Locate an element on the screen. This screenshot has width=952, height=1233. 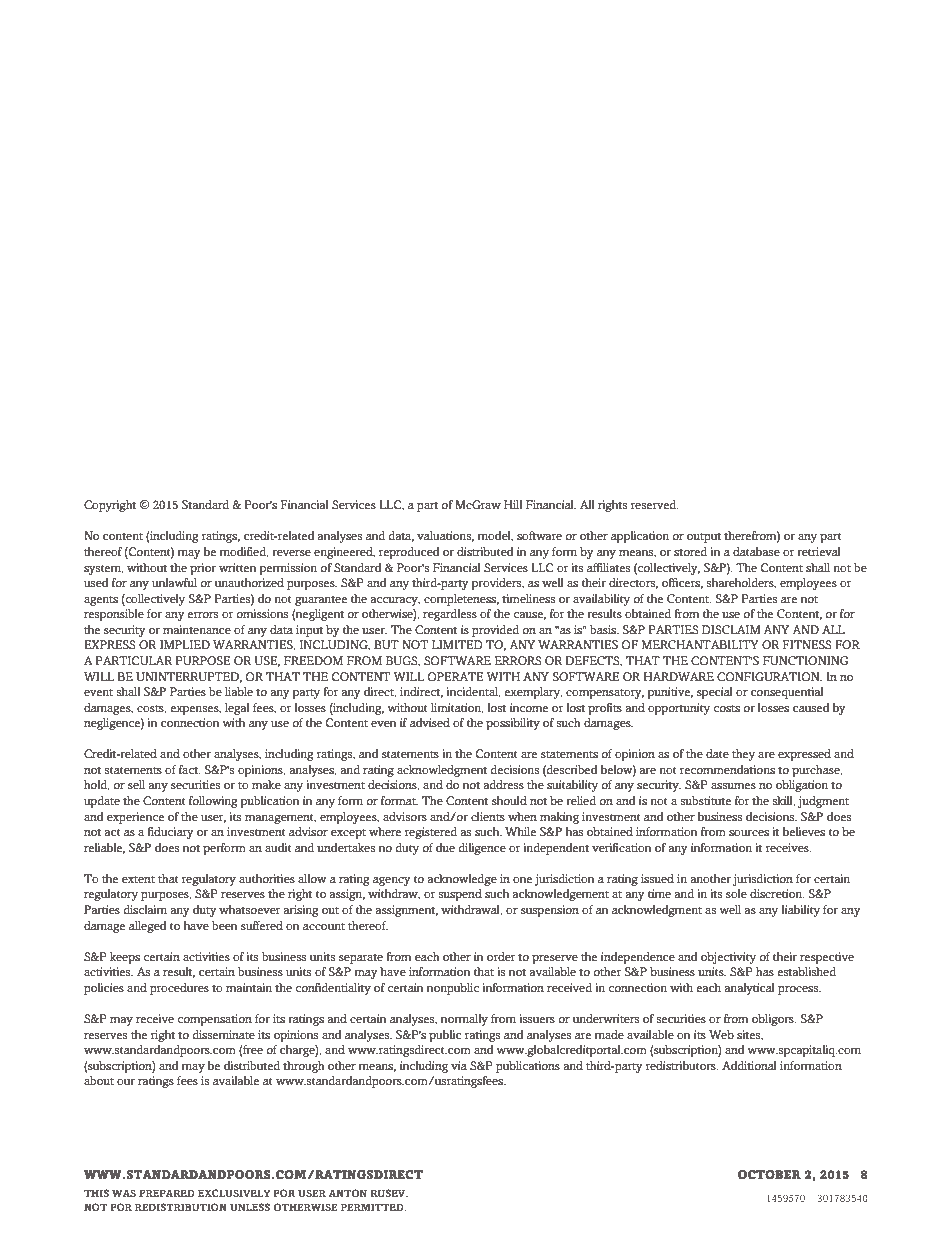
PREPARED is located at coordinates (167, 1193).
